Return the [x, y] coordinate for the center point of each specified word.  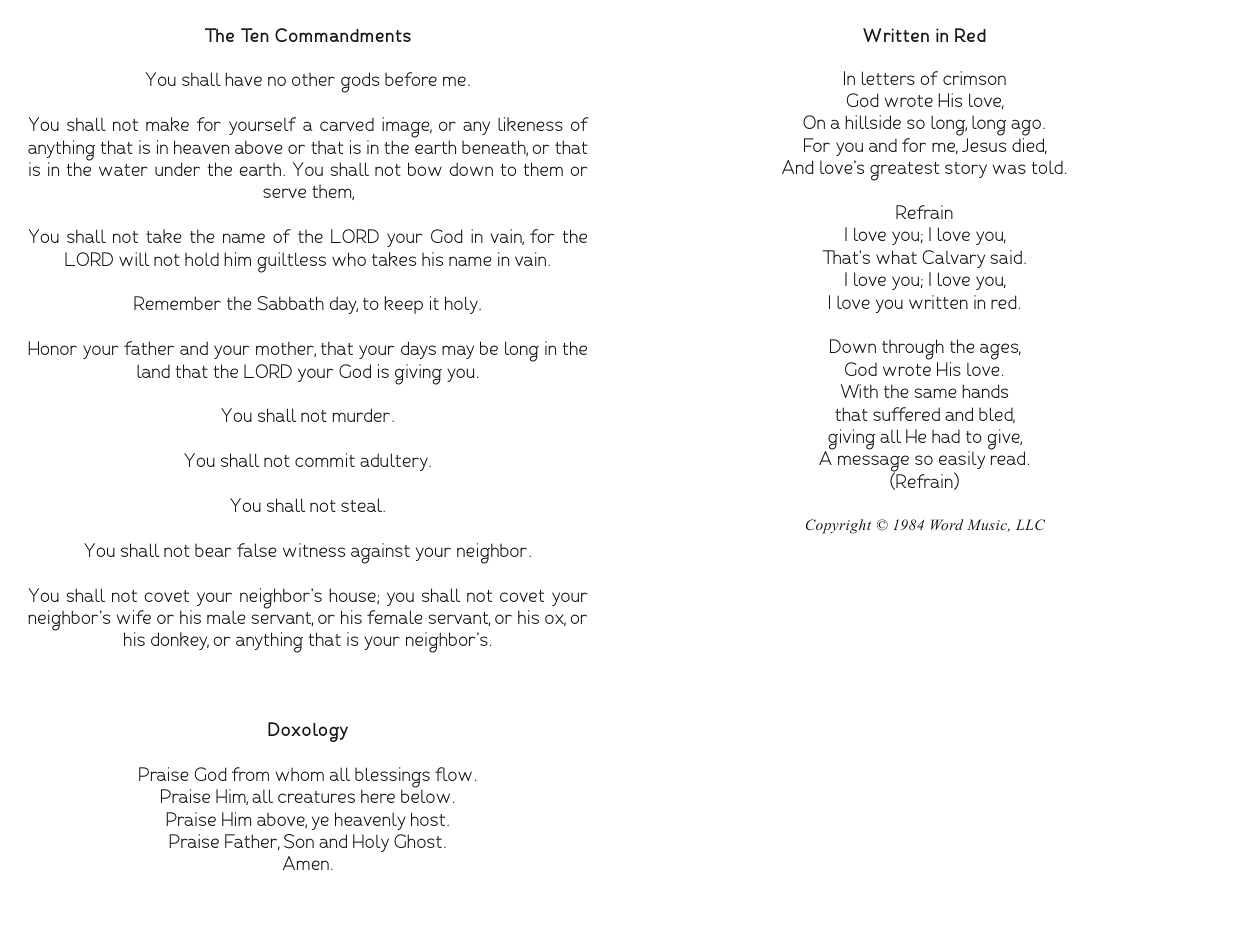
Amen [306, 863]
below [425, 796]
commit [325, 460]
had [946, 436]
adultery [395, 462]
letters [888, 78]
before [411, 79]
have [243, 79]
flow [453, 774]
